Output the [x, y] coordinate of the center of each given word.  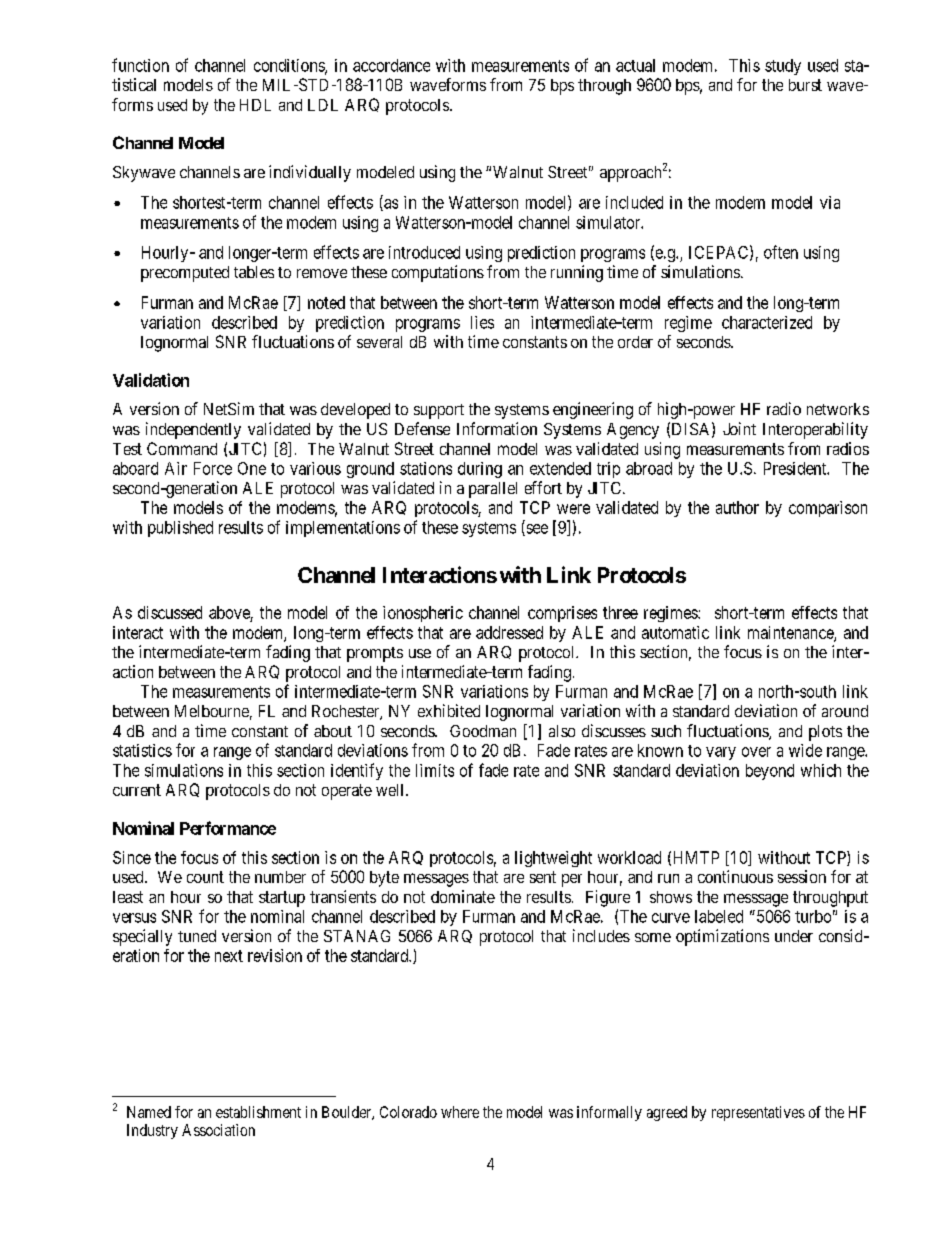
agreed [667, 1113]
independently [193, 430]
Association [218, 1130]
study [783, 67]
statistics [142, 750]
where [460, 1112]
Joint [739, 428]
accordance [391, 65]
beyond [770, 772]
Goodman [483, 731]
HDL [255, 105]
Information [497, 428]
